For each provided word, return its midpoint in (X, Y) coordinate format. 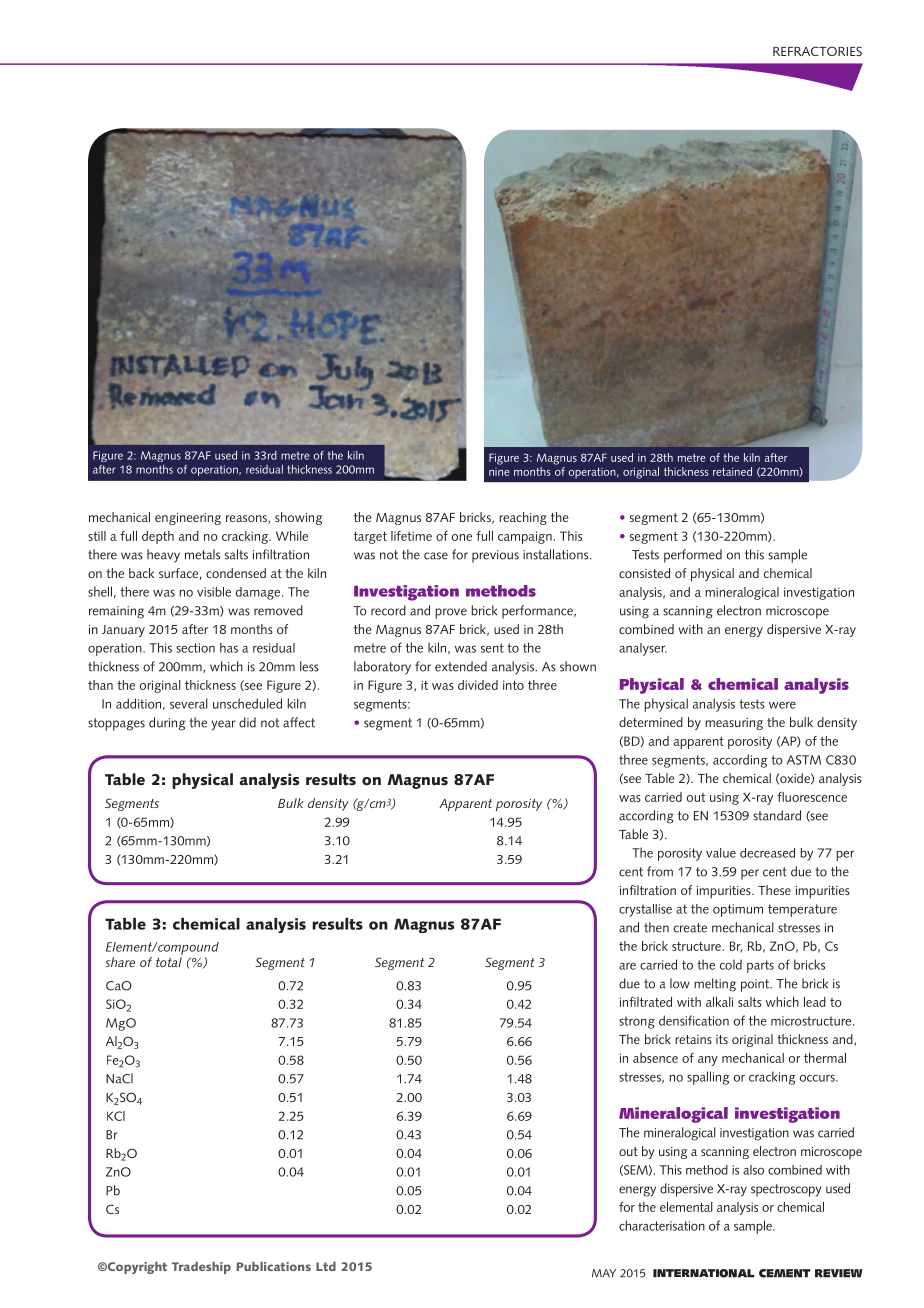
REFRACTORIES (817, 51)
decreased (767, 853)
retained (732, 471)
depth (158, 537)
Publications (274, 1266)
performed (693, 556)
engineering (188, 519)
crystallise (645, 910)
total (169, 962)
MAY (604, 1273)
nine (499, 472)
